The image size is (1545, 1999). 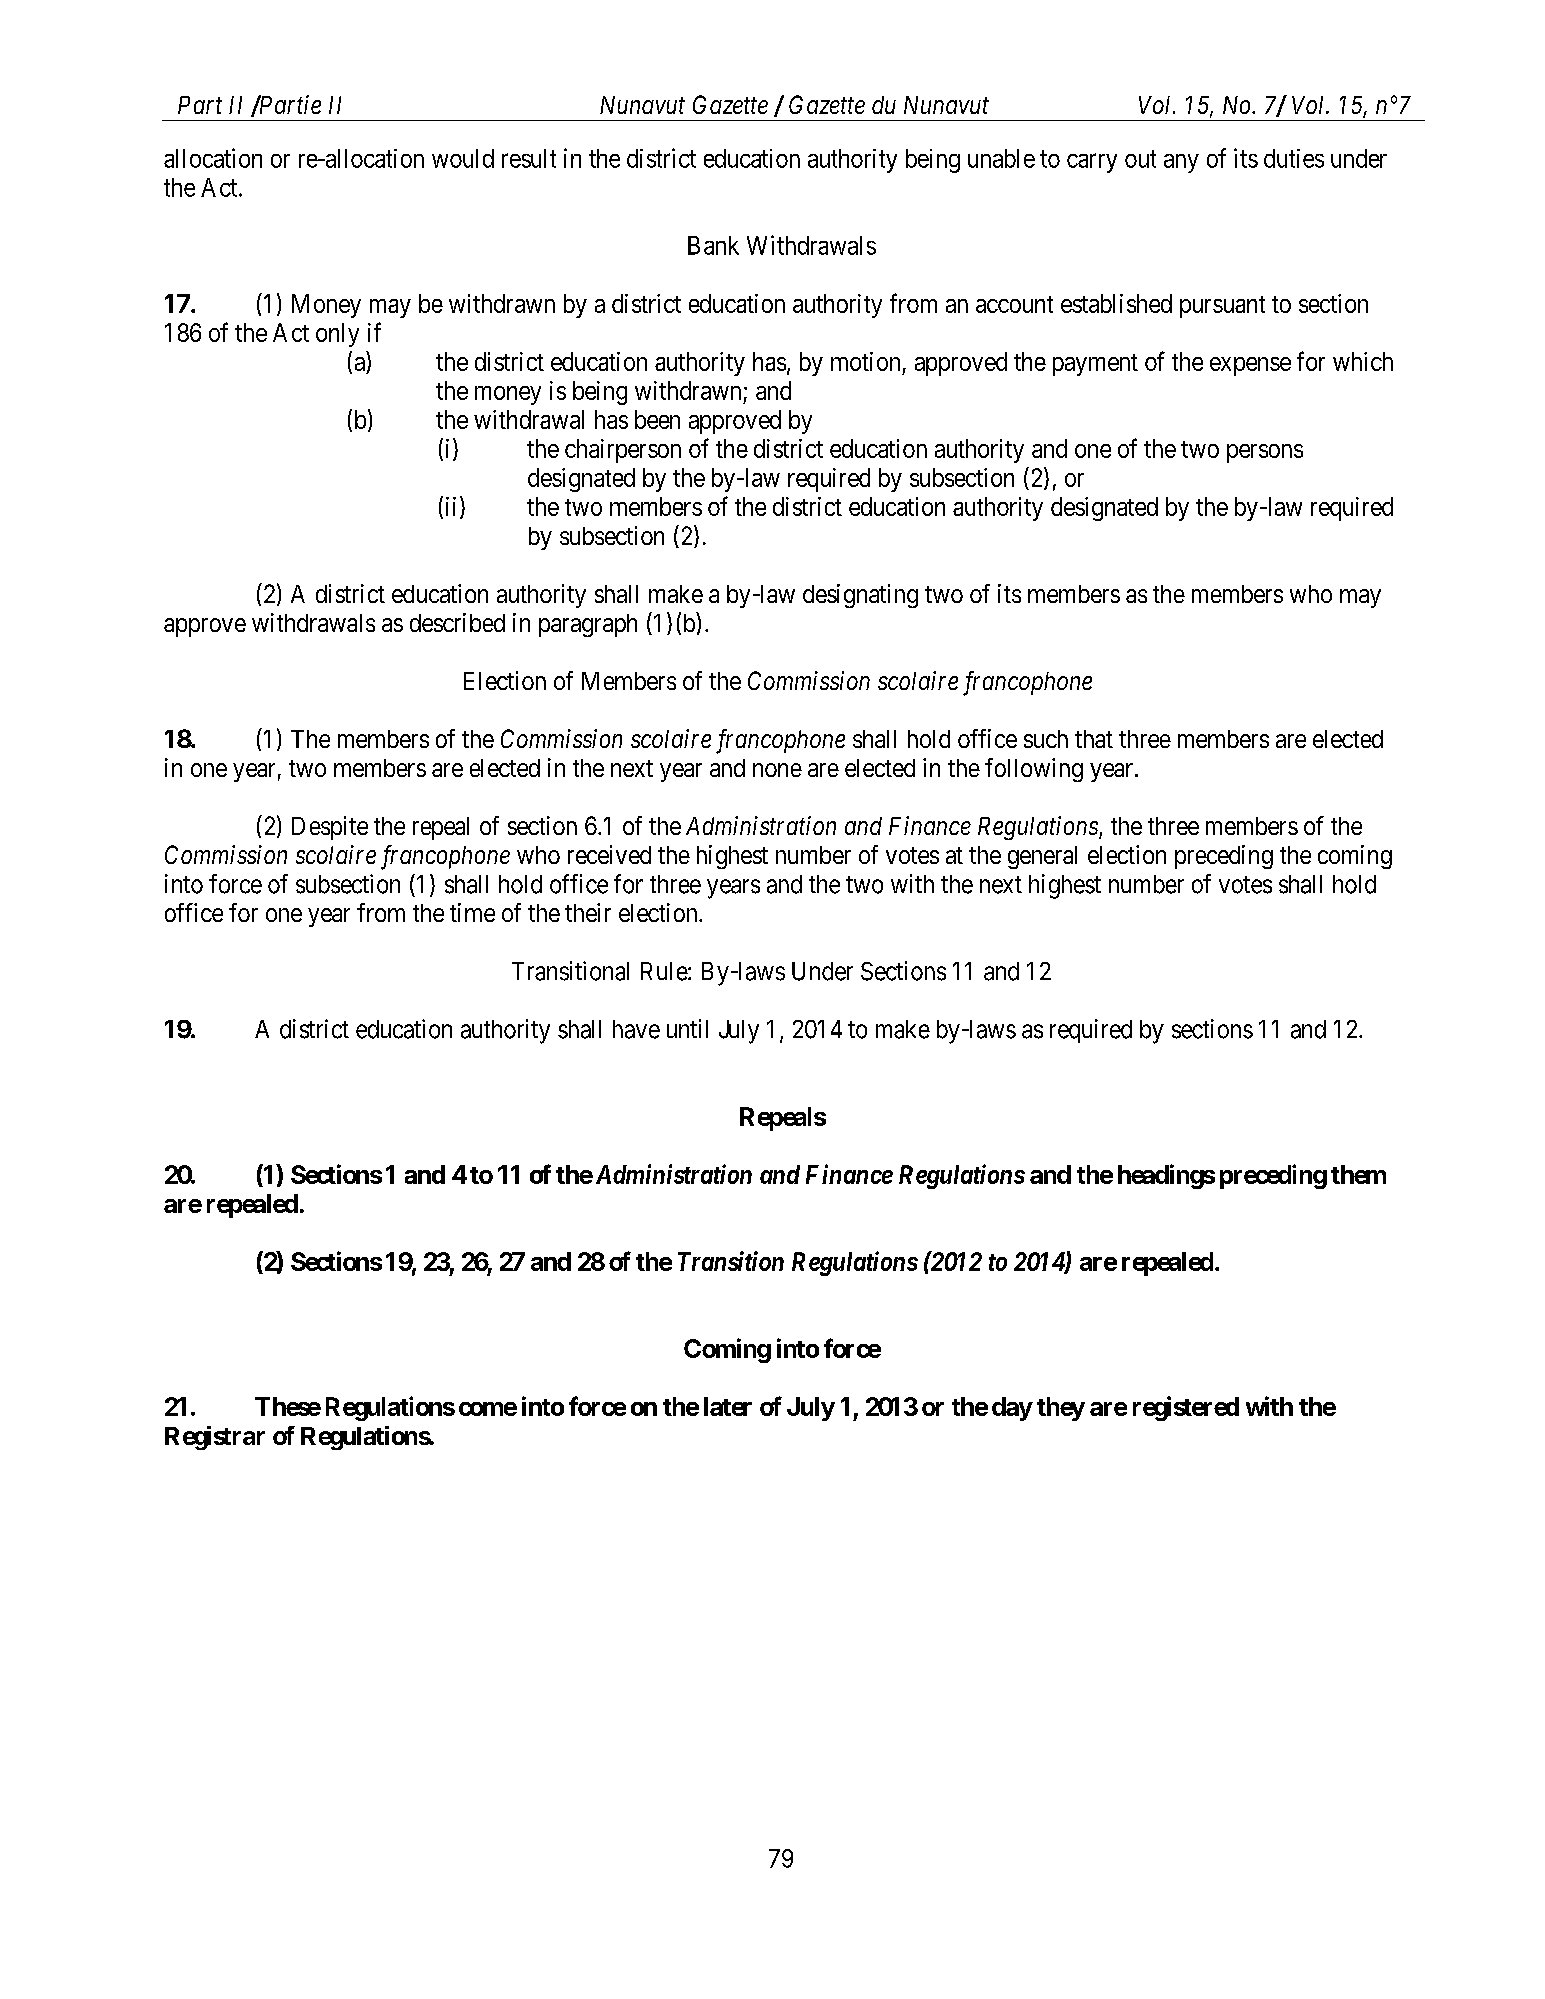 I want to click on Registrar, so click(x=215, y=1438).
